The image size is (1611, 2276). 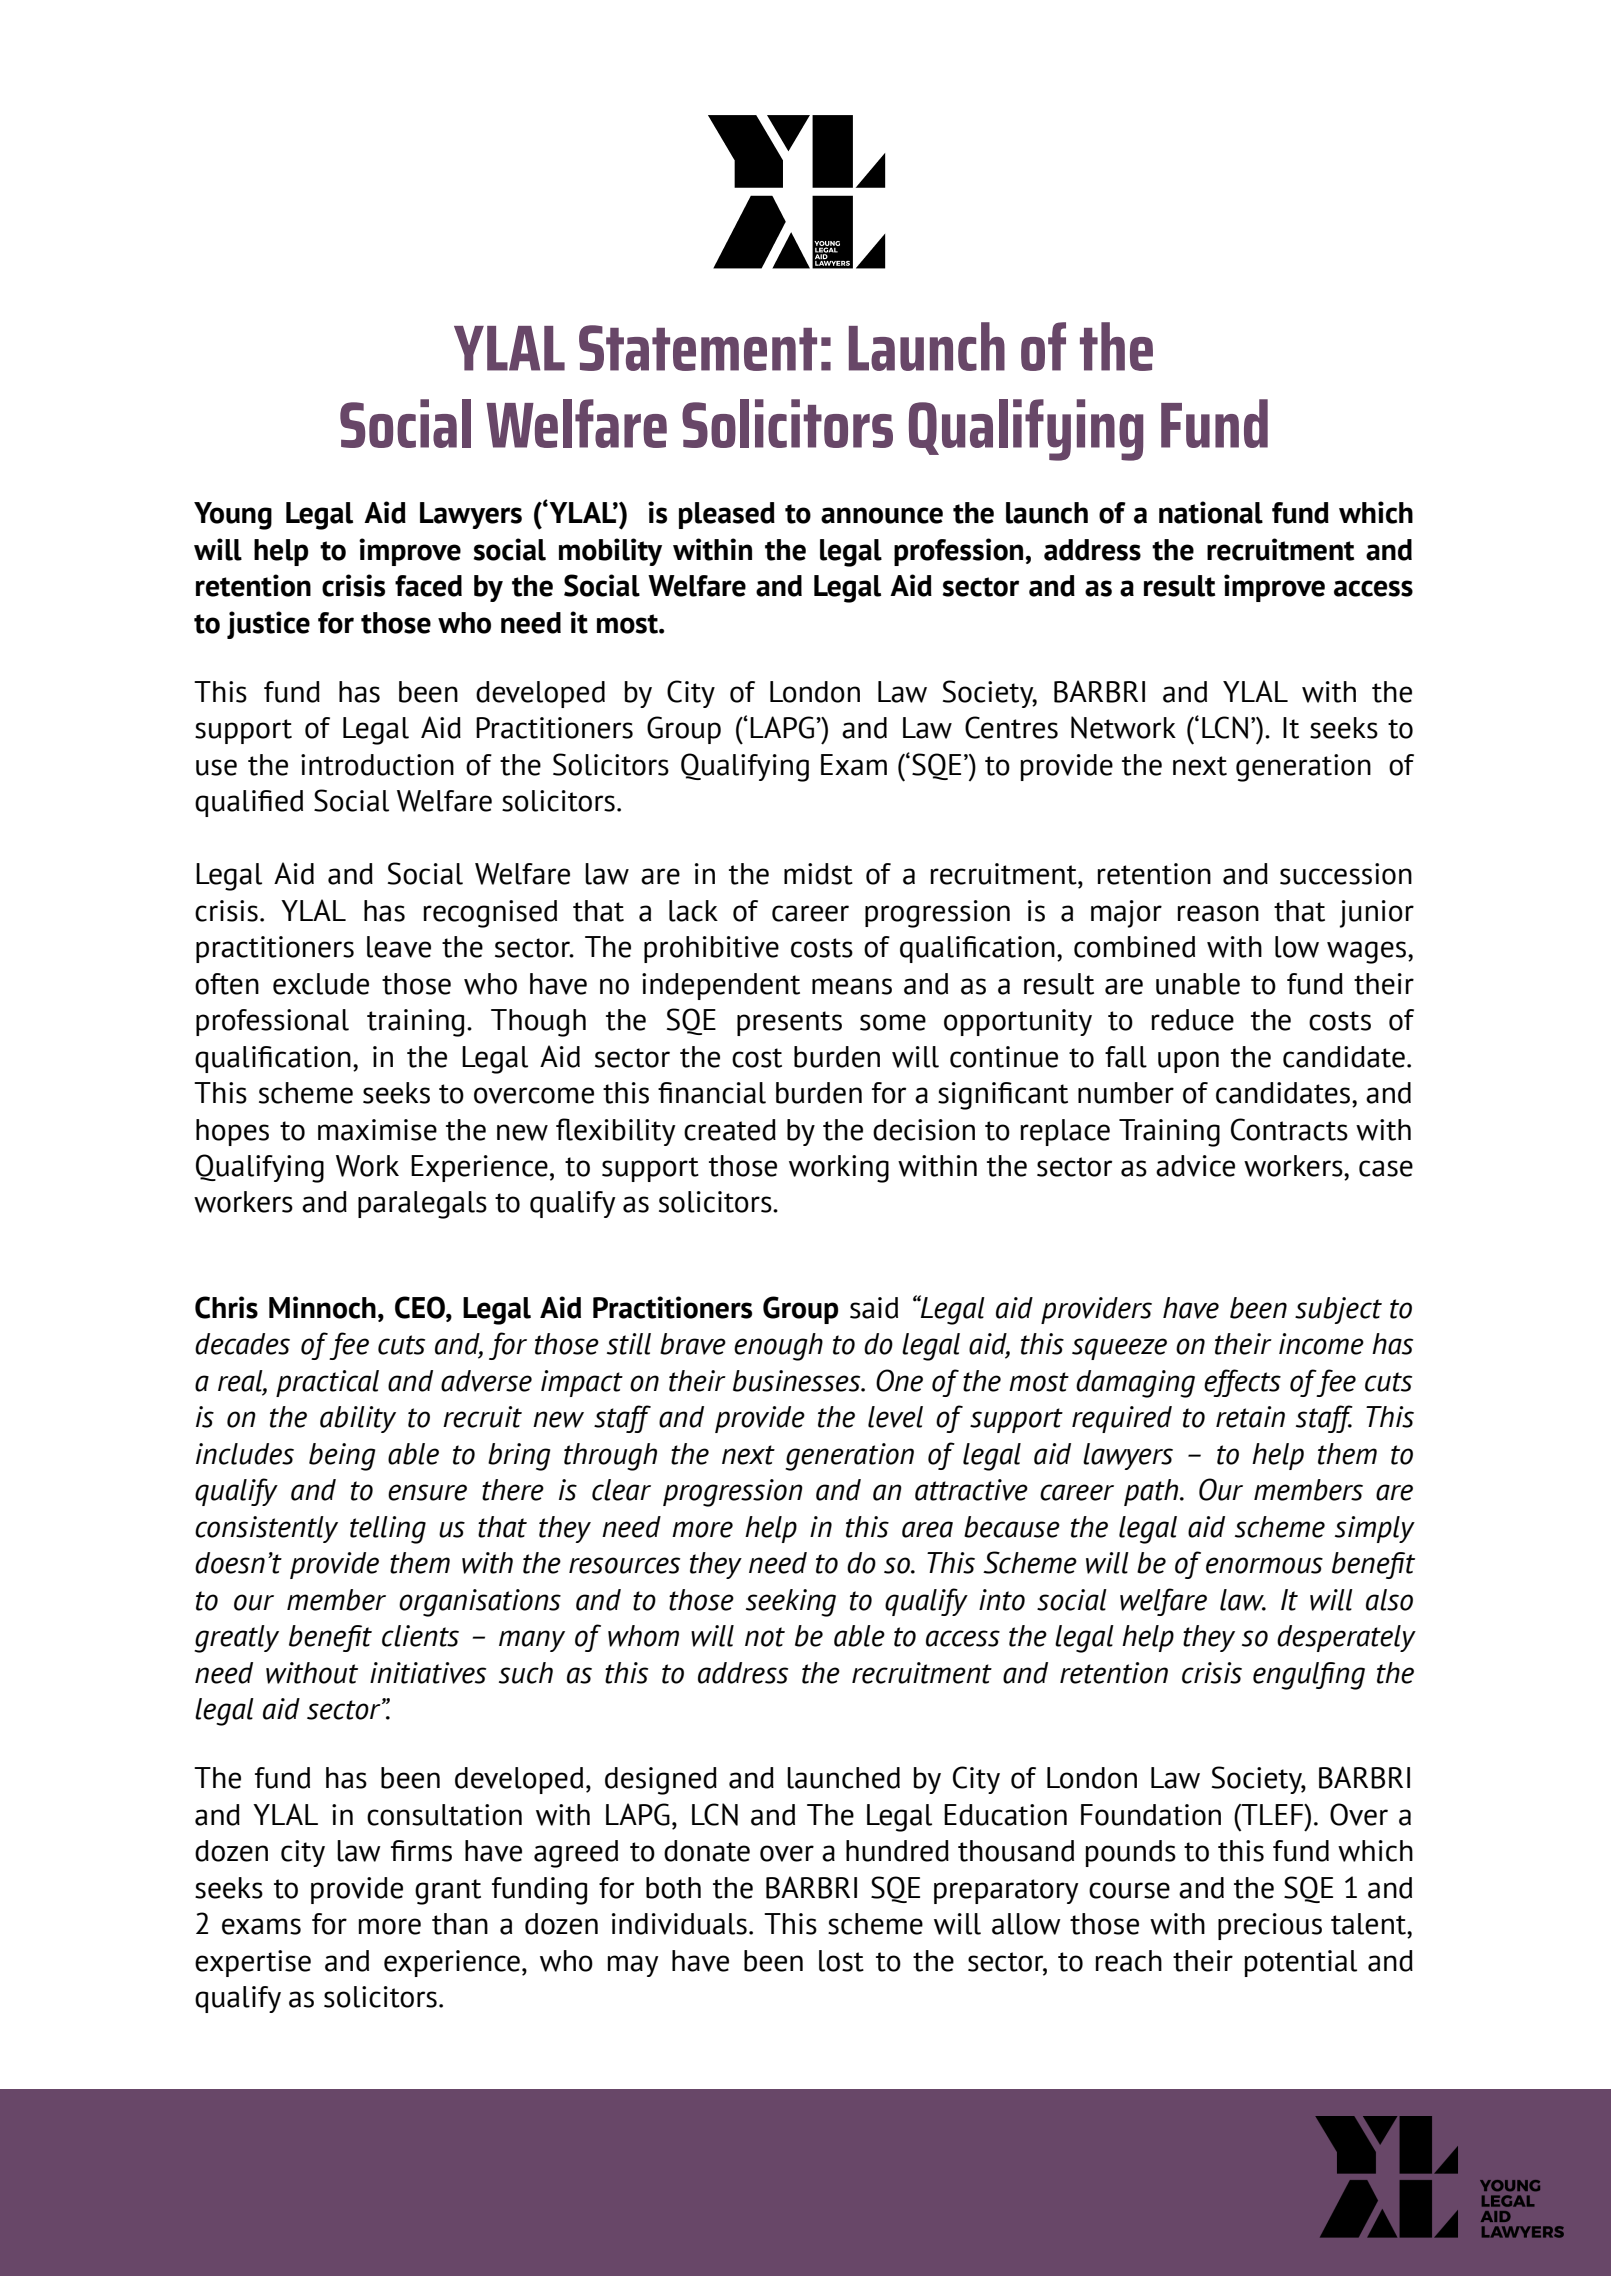 What do you see at coordinates (1211, 512) in the document?
I see `national` at bounding box center [1211, 512].
